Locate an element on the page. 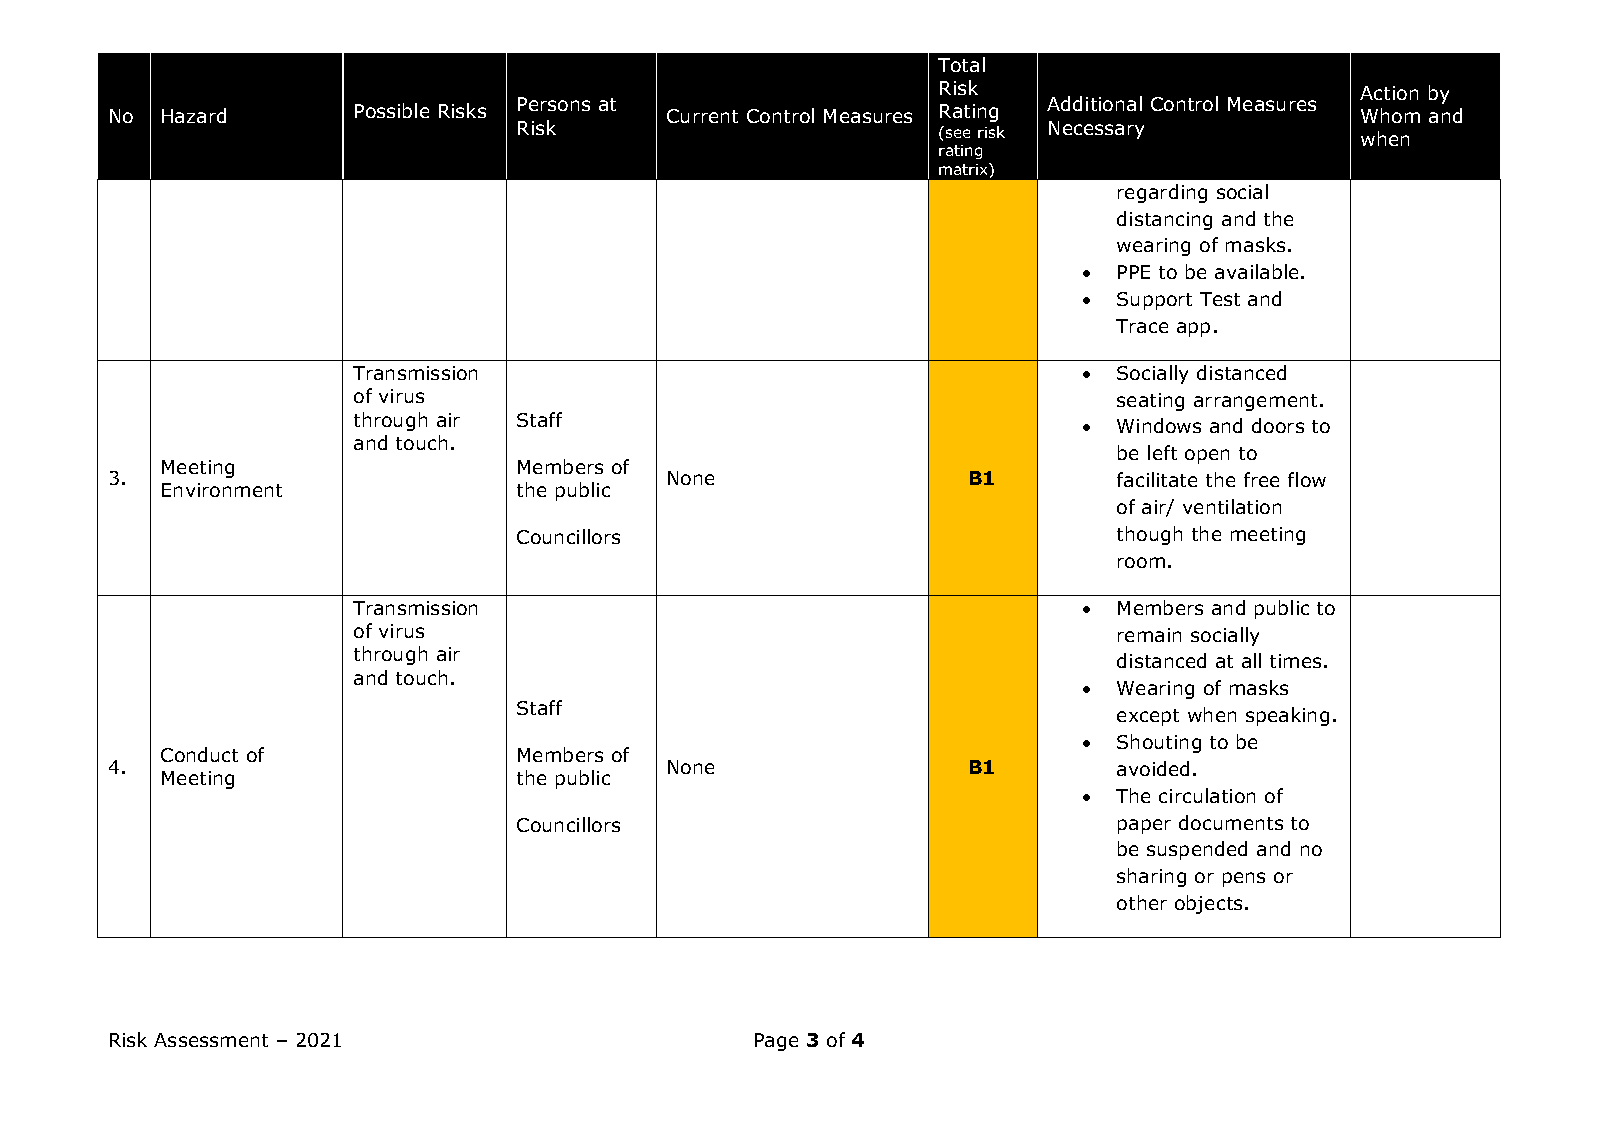 Image resolution: width=1617 pixels, height=1143 pixels. Possible is located at coordinates (392, 110).
